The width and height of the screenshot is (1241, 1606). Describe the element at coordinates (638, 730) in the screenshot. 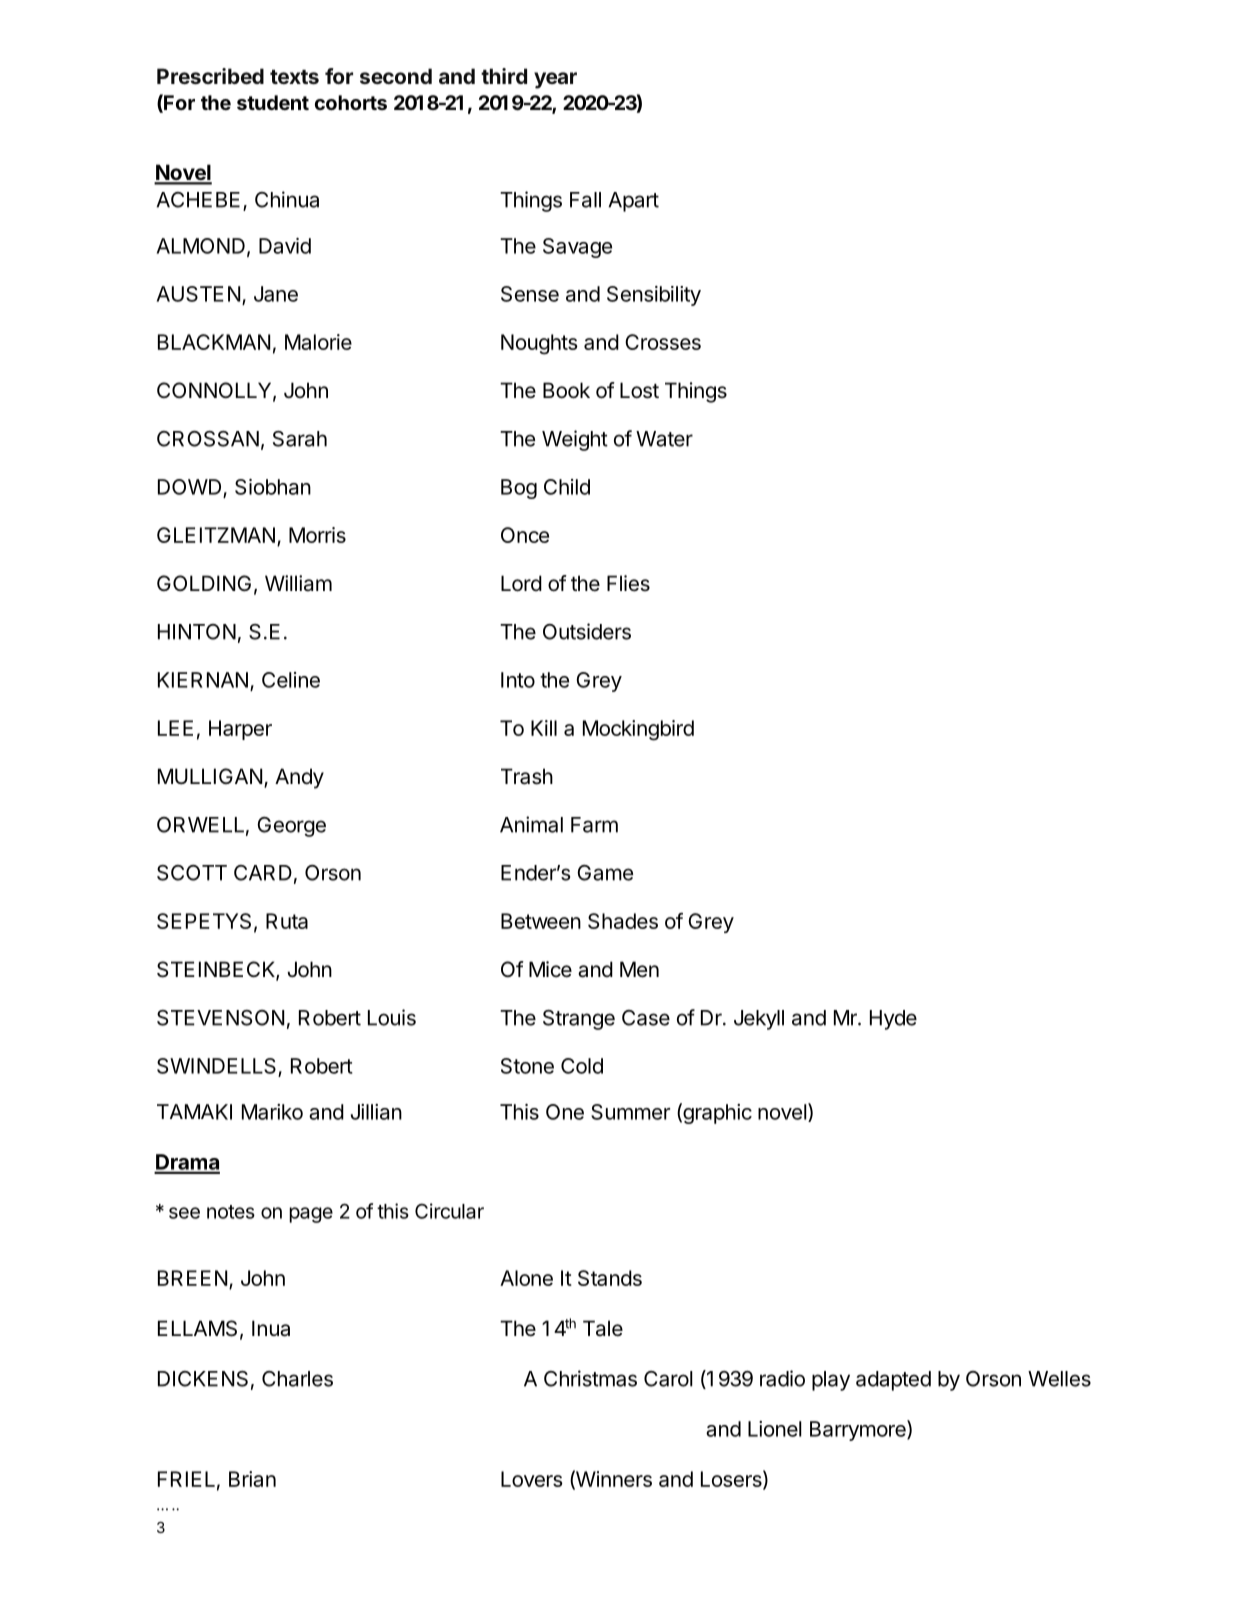

I see `Mockingbird` at that location.
